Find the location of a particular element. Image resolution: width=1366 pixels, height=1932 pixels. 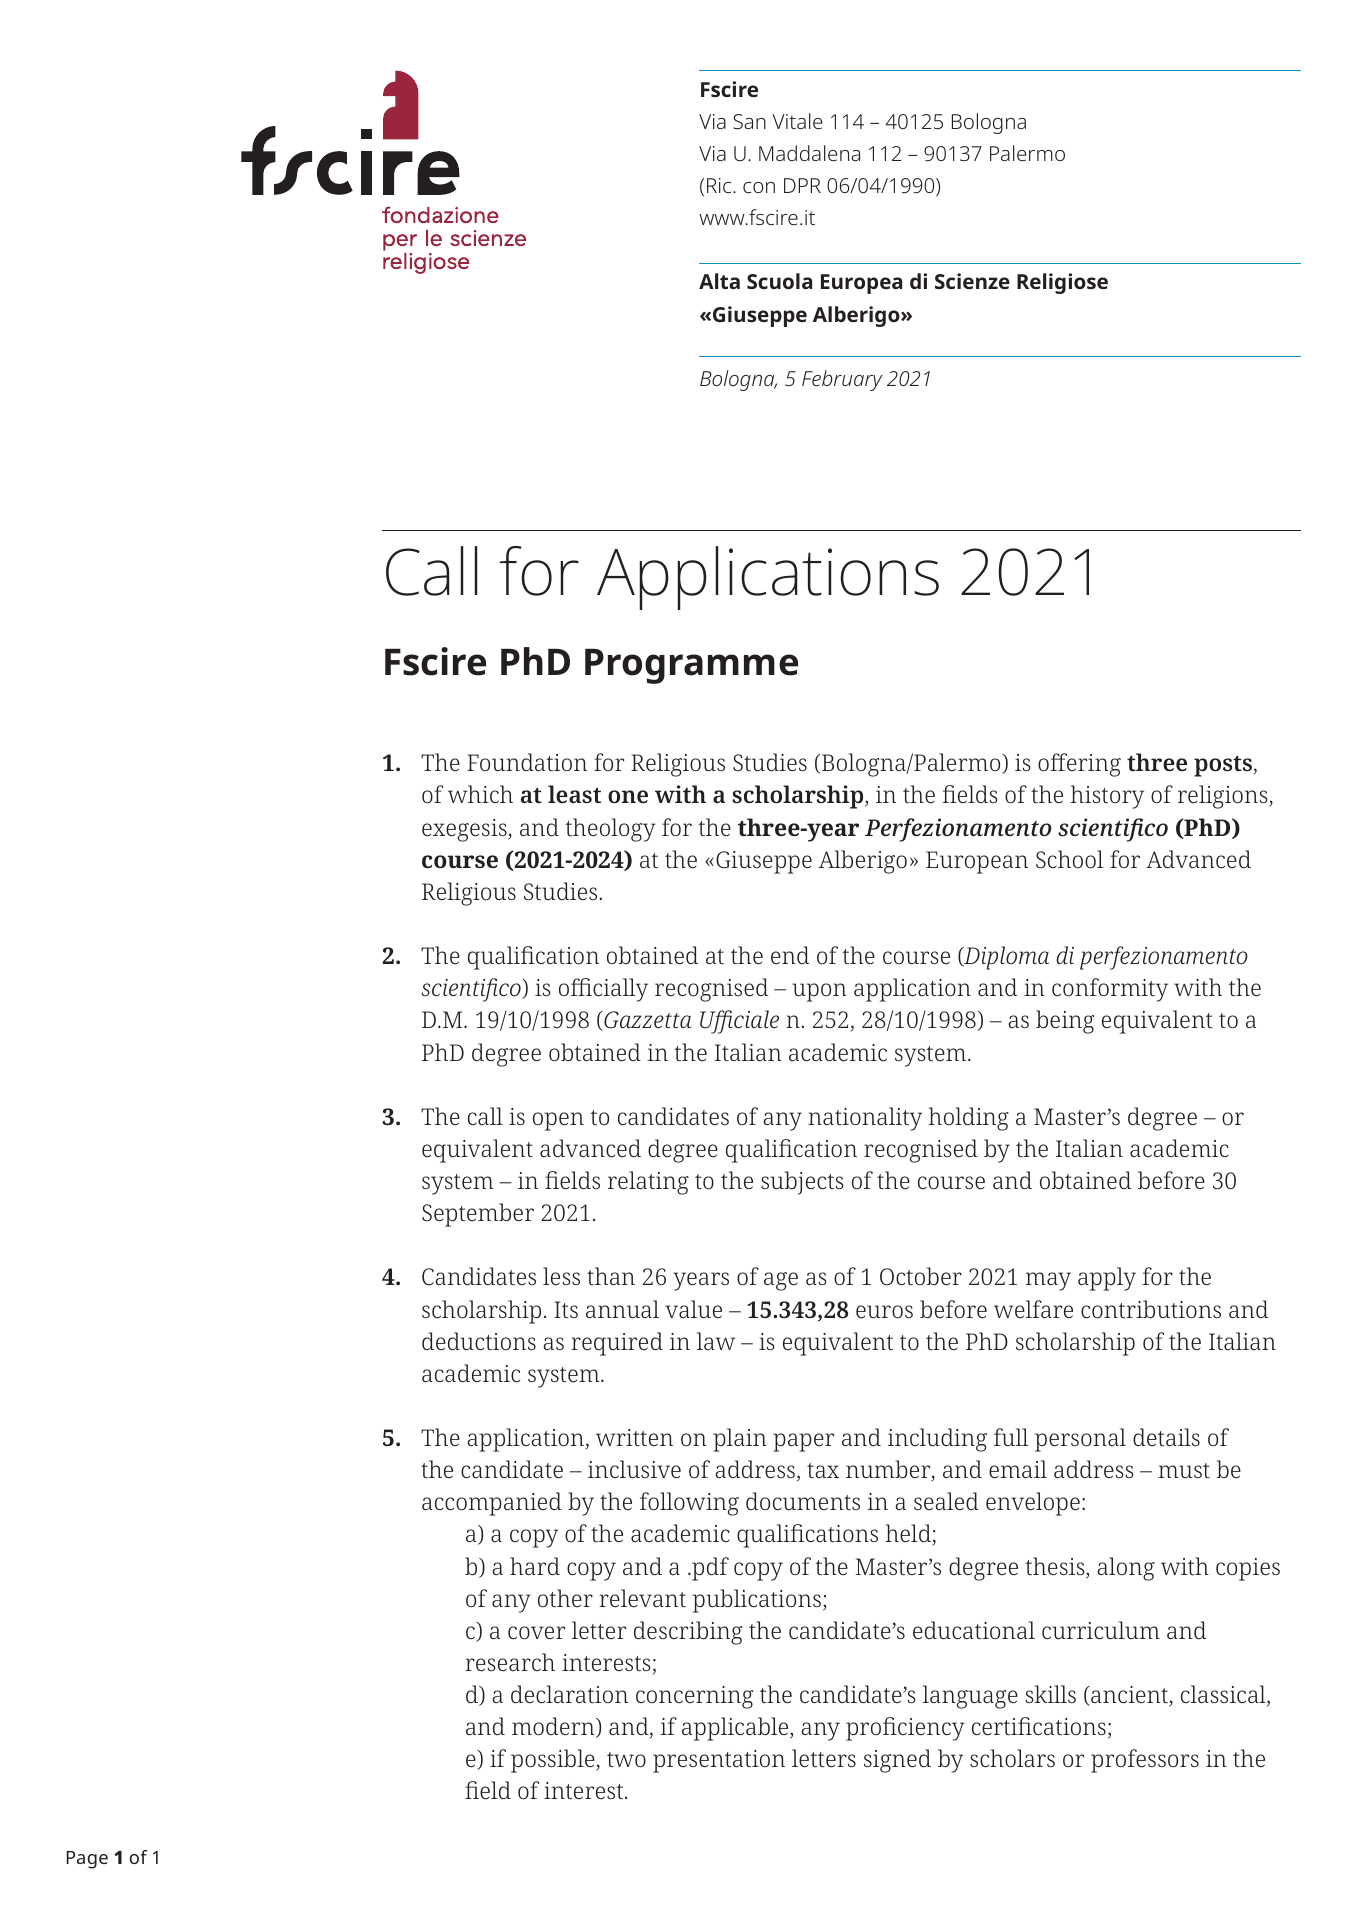

San is located at coordinates (749, 121).
